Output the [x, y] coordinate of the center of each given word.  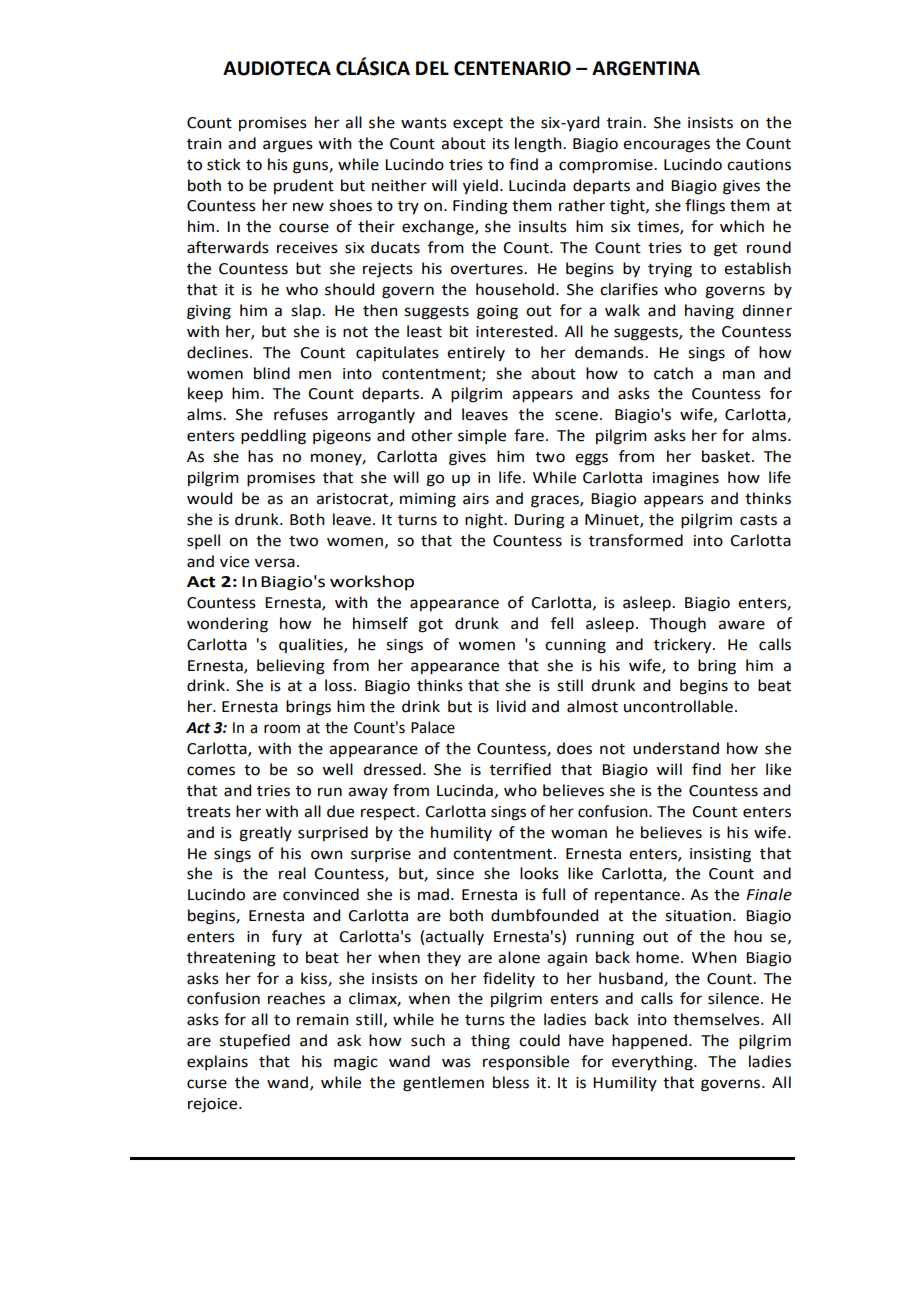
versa [275, 563]
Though [678, 625]
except [478, 125]
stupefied [254, 1041]
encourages [666, 146]
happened [649, 1041]
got [430, 626]
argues [288, 146]
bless [511, 1082]
